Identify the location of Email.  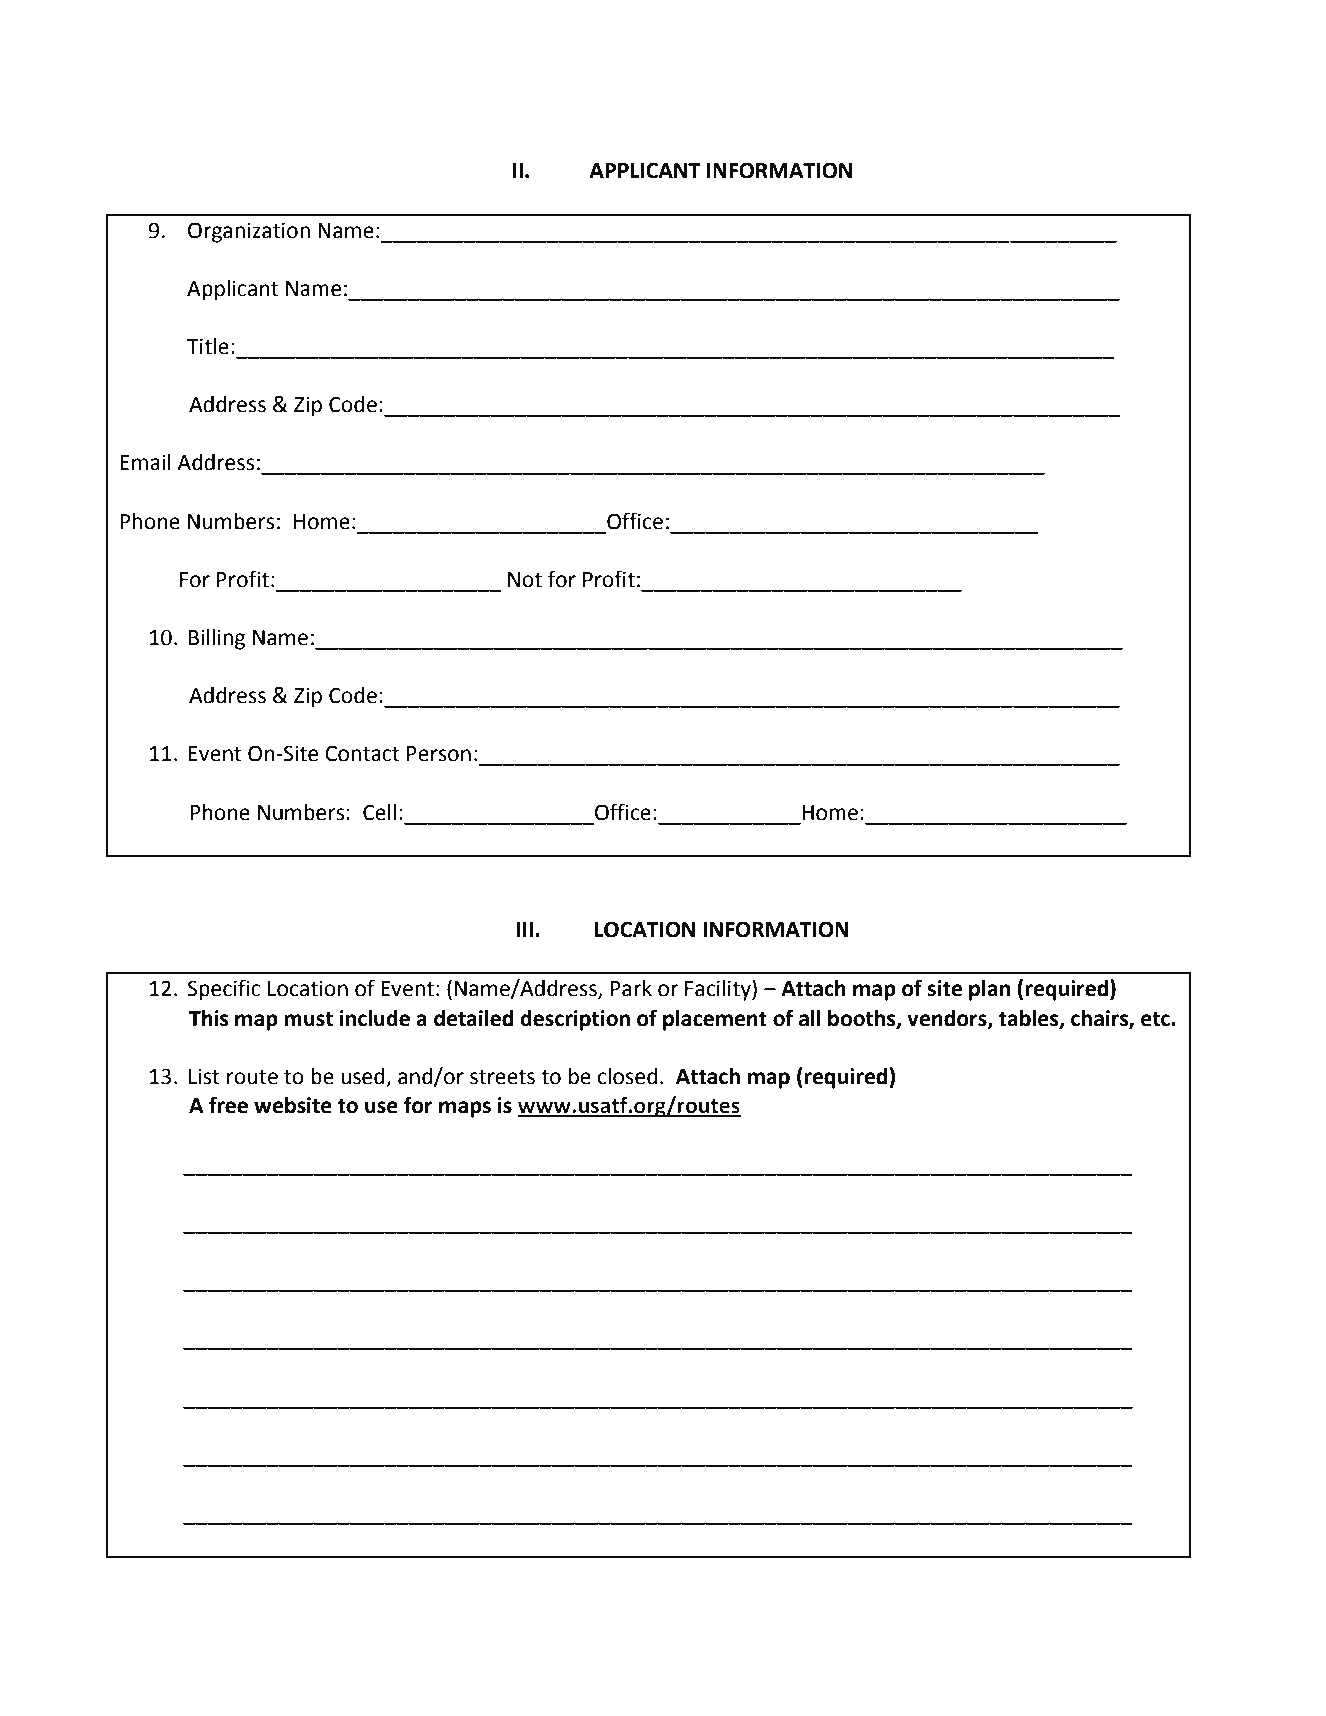
(145, 462).
